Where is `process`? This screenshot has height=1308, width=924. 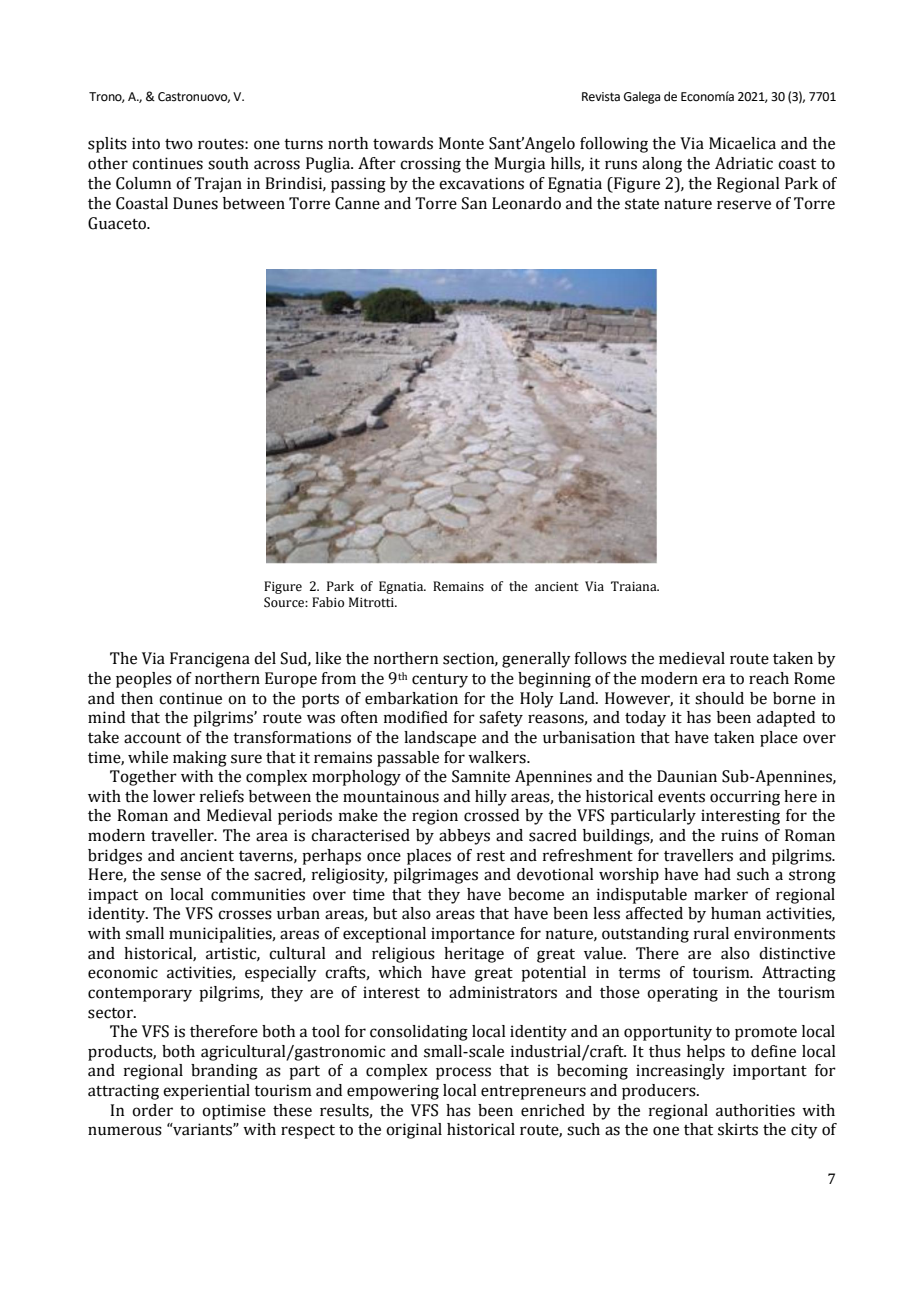
process is located at coordinates (463, 1073).
